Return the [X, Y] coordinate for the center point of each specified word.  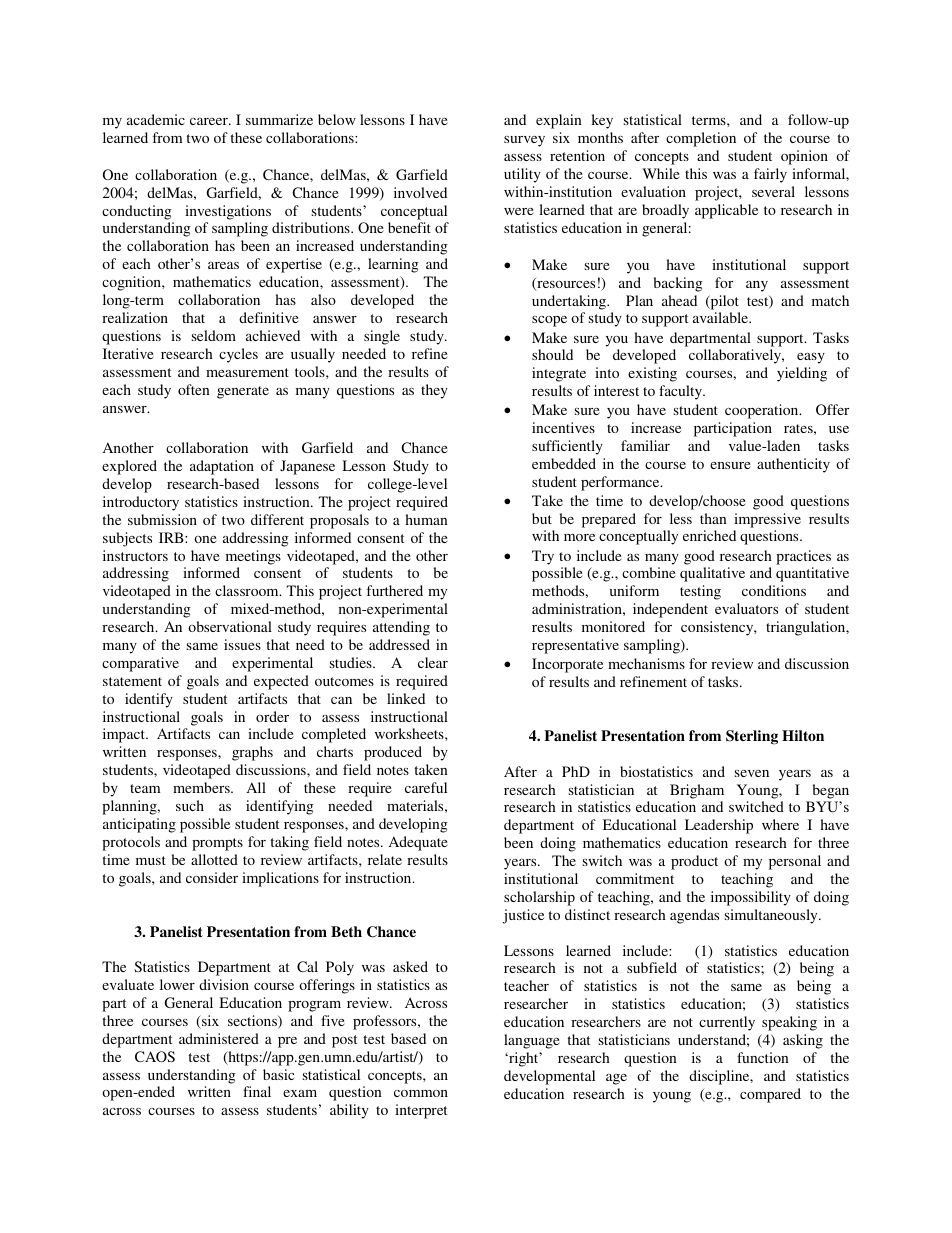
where [780, 824]
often [194, 389]
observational [230, 626]
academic [156, 119]
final [257, 1091]
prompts [217, 844]
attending [401, 628]
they [434, 391]
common [421, 1093]
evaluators [746, 608]
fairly [770, 175]
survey [524, 141]
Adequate [418, 843]
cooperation [763, 411]
